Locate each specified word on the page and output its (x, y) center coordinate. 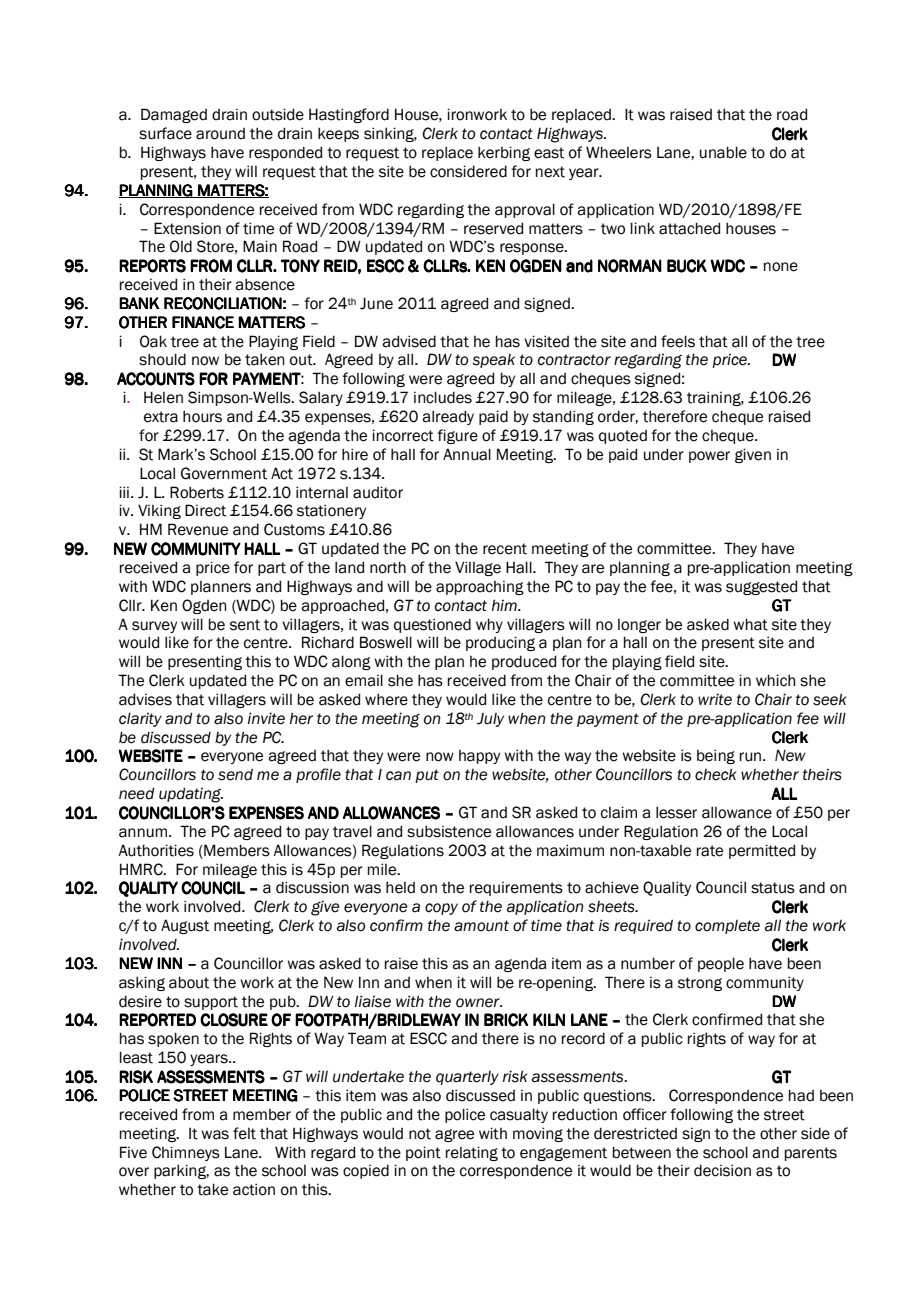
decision (722, 1170)
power (709, 457)
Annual (467, 454)
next (550, 172)
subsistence (449, 831)
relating (472, 1153)
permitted (762, 851)
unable (723, 152)
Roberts (197, 492)
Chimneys (186, 1153)
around (220, 134)
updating (191, 795)
